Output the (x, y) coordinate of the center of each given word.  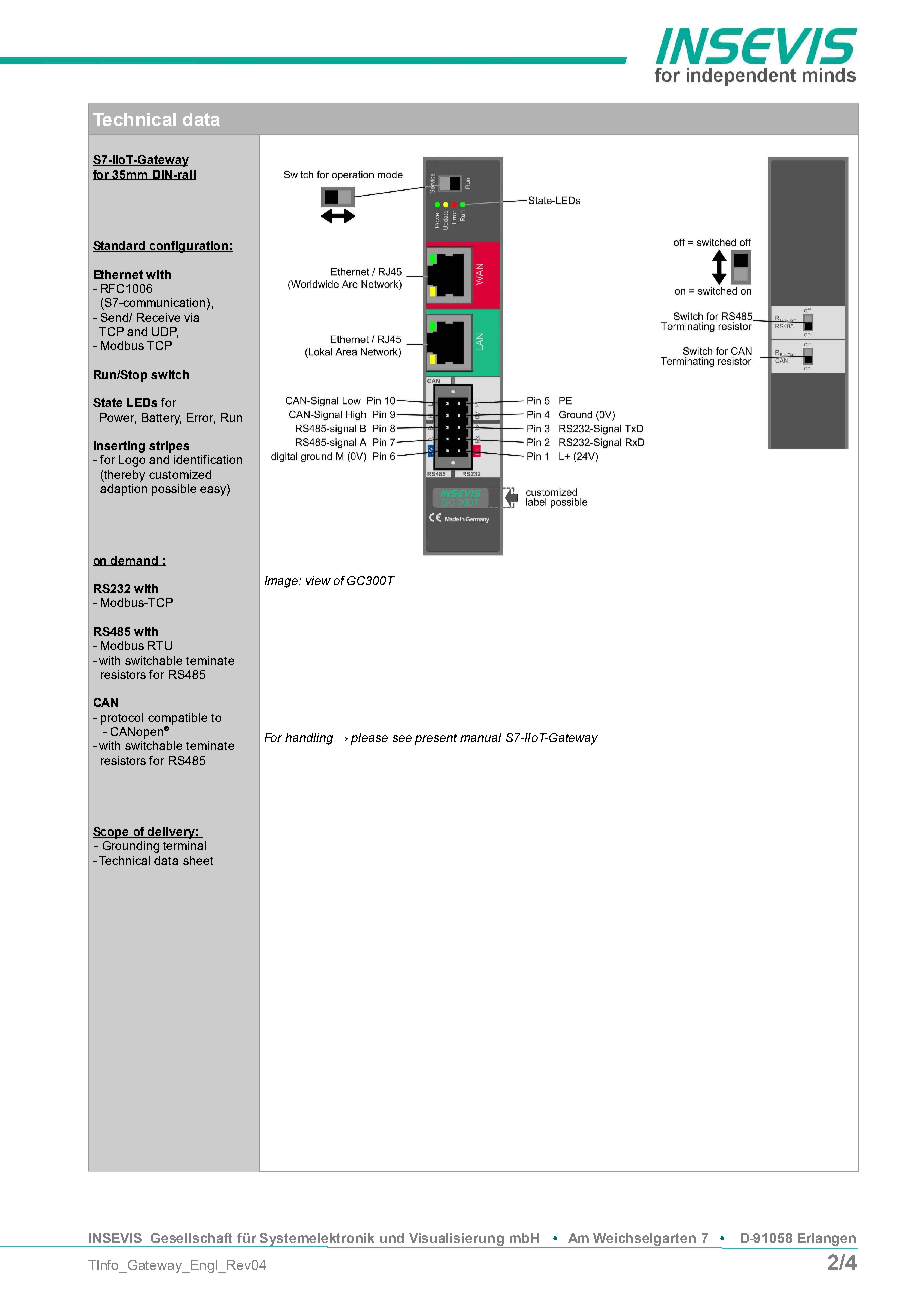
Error (201, 418)
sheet (198, 860)
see (402, 738)
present (436, 739)
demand (134, 561)
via (191, 317)
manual (480, 737)
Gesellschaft (191, 1238)
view (318, 580)
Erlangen (827, 1241)
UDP (165, 332)
